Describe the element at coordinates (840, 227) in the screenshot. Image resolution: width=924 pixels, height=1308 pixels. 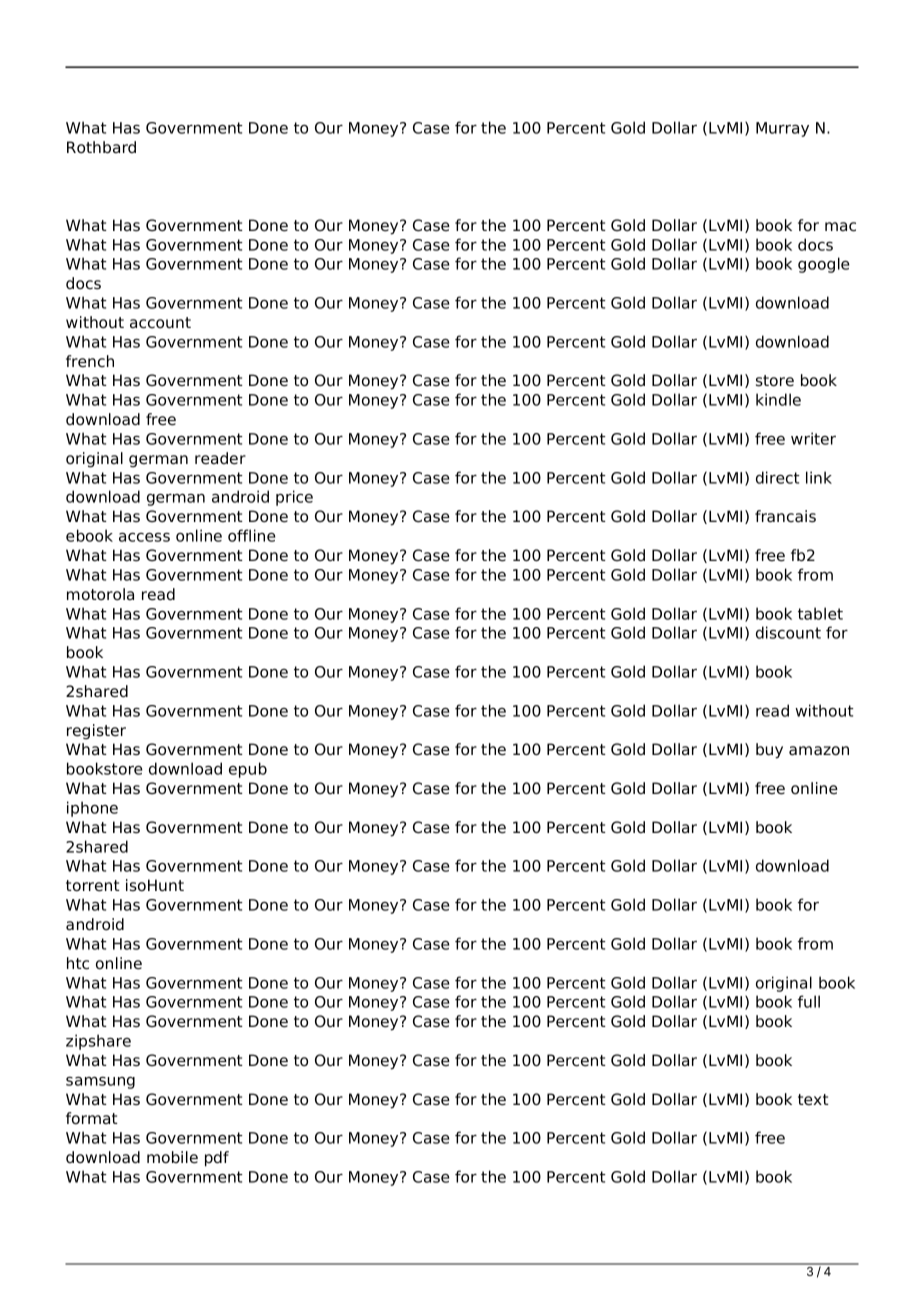
I see `mac` at that location.
